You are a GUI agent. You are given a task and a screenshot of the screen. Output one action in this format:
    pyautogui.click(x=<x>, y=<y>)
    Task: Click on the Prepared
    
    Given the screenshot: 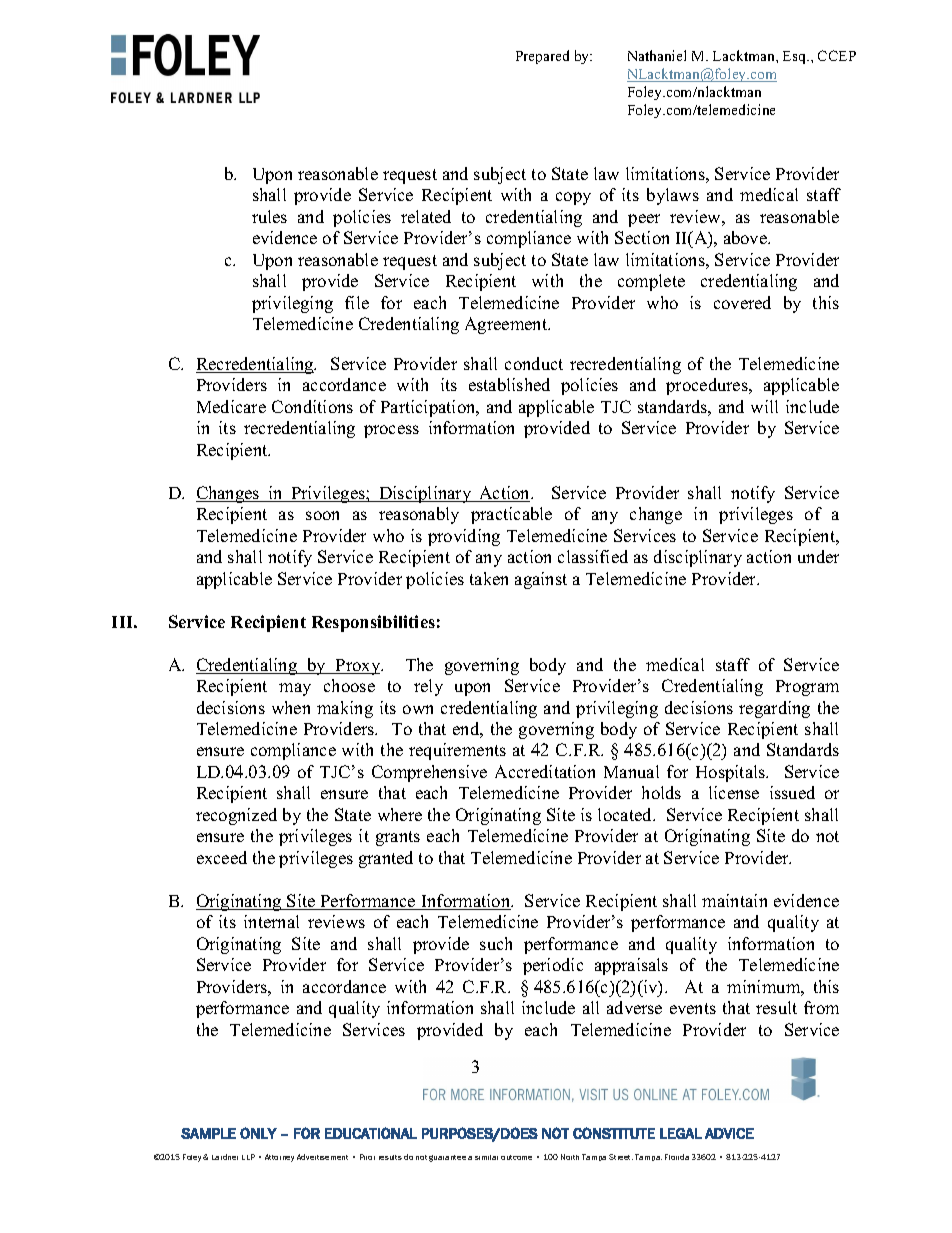 What is the action you would take?
    pyautogui.click(x=542, y=57)
